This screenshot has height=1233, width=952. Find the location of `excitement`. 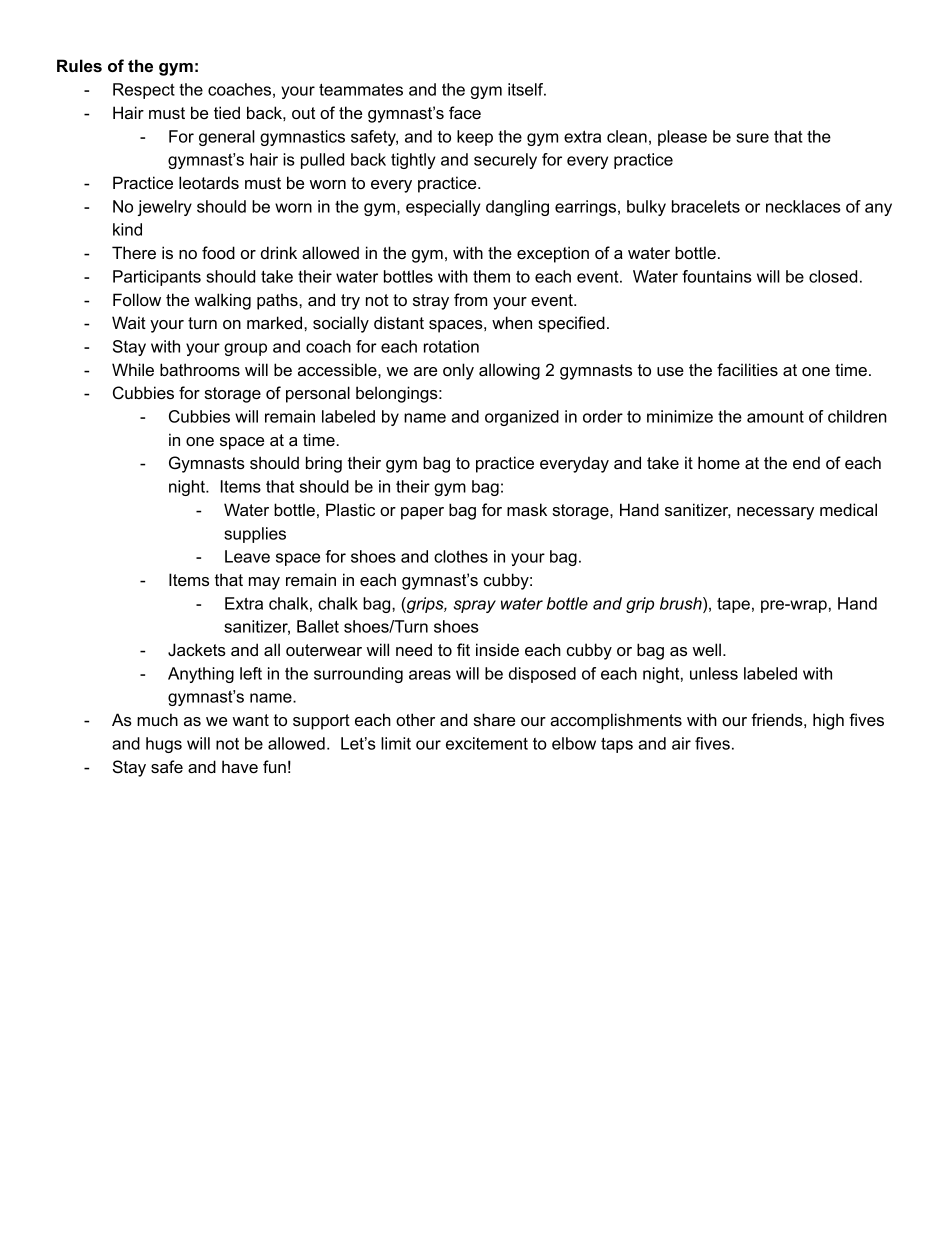

excitement is located at coordinates (487, 743).
